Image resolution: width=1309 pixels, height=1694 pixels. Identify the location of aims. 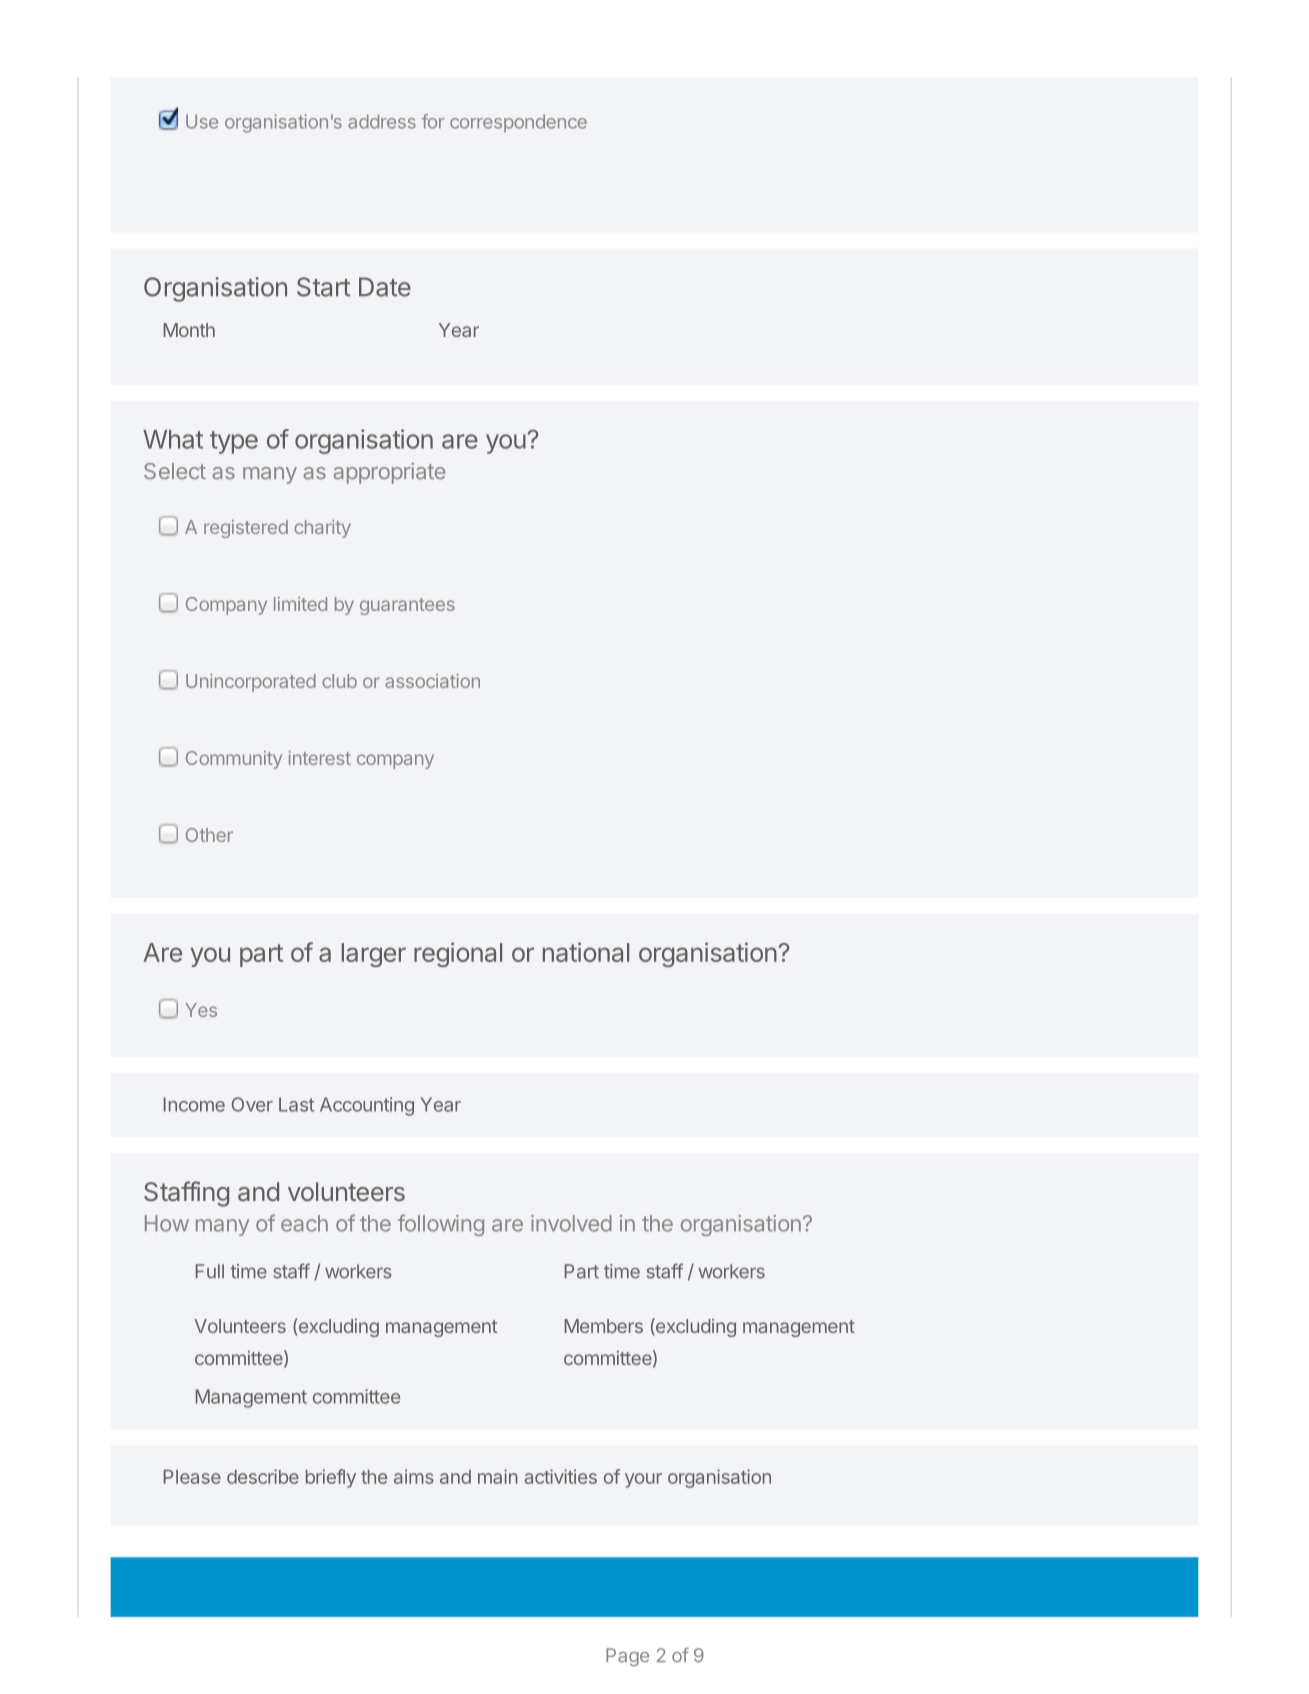
(414, 1476).
